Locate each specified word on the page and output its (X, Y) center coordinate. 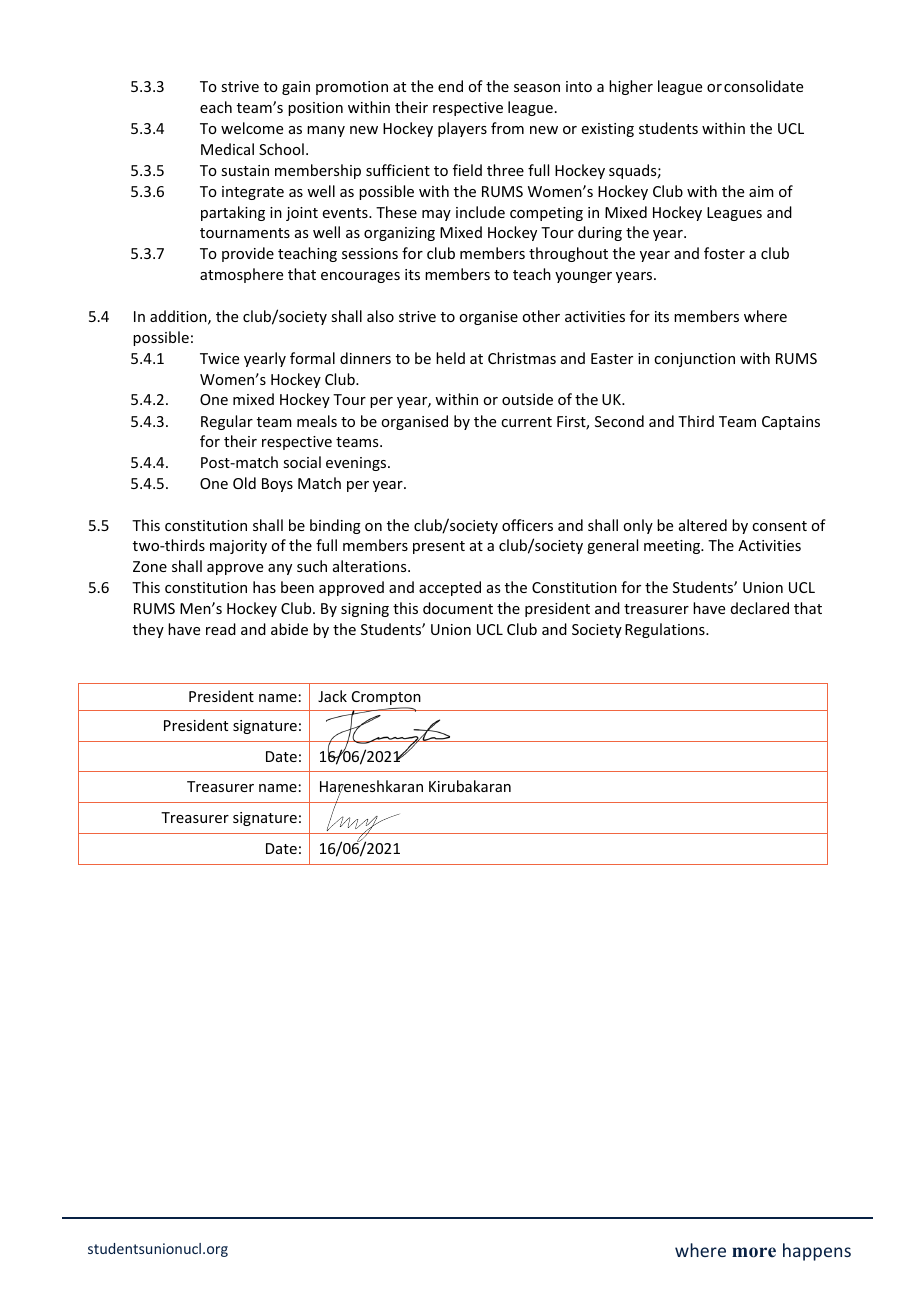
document (458, 608)
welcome (252, 128)
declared (760, 608)
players (462, 129)
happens (817, 1252)
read (221, 629)
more (754, 1252)
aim (761, 191)
